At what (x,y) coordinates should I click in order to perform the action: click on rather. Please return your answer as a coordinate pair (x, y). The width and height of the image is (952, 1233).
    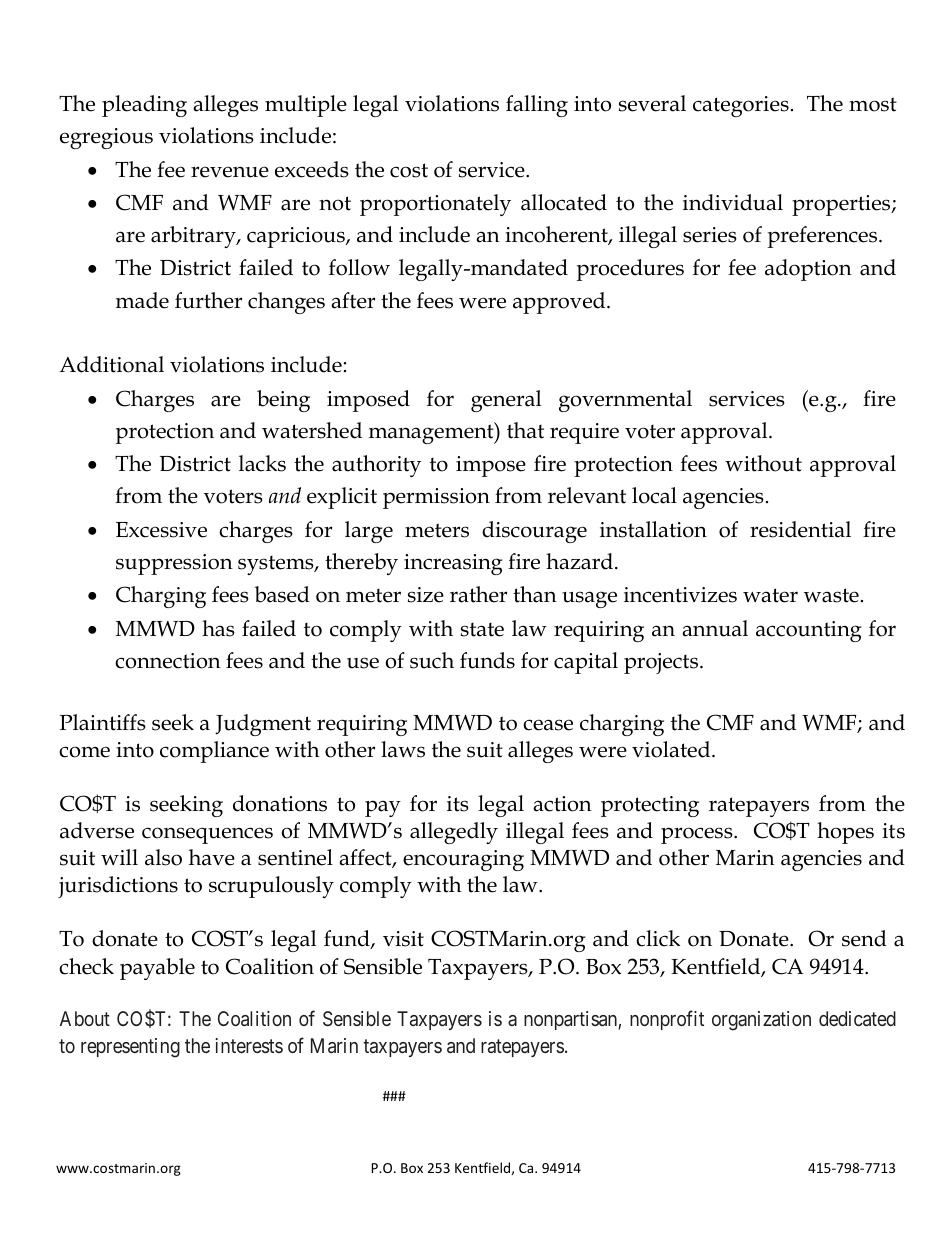
    Looking at the image, I should click on (478, 594).
